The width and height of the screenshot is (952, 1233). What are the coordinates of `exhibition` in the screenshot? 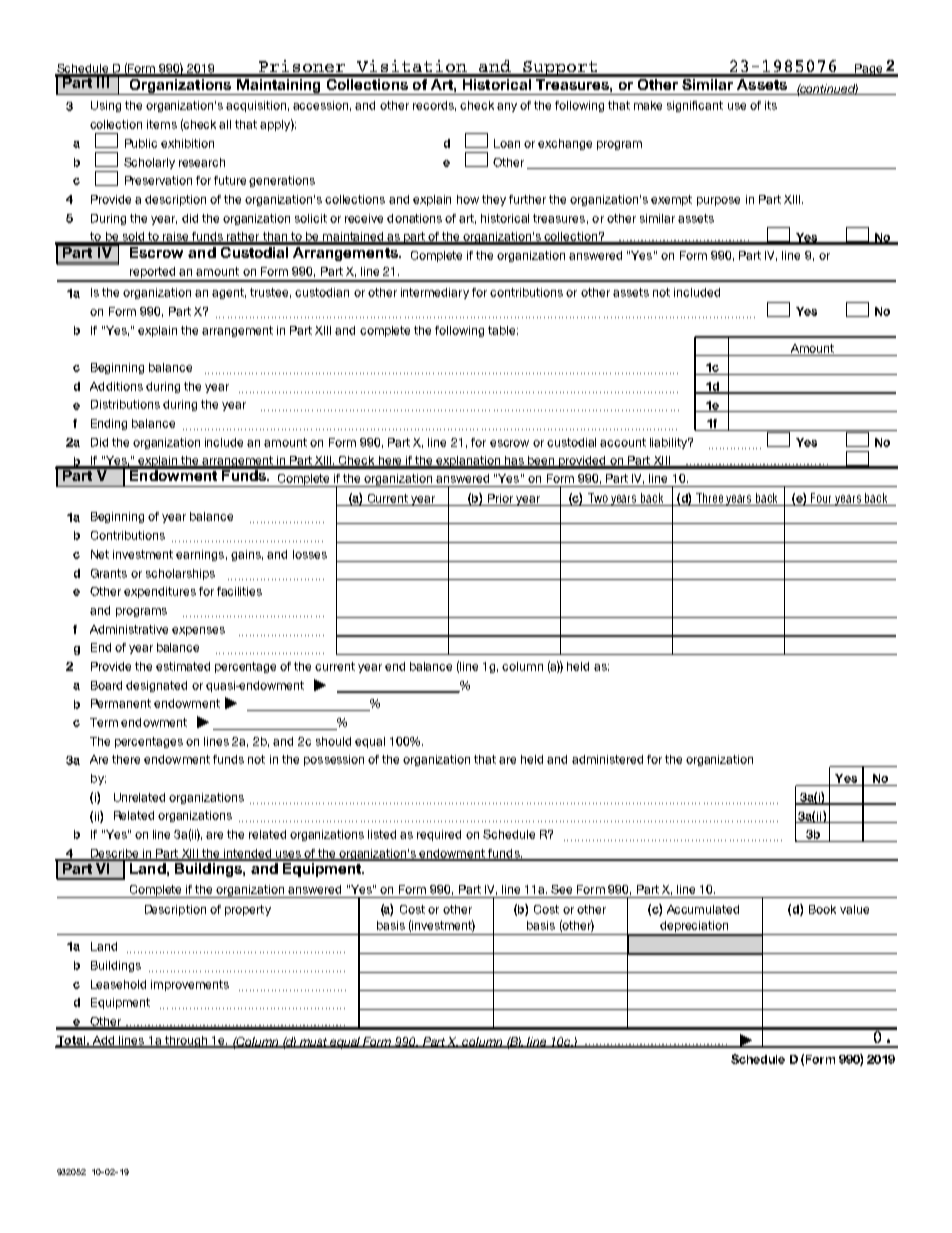 It's located at (187, 143).
